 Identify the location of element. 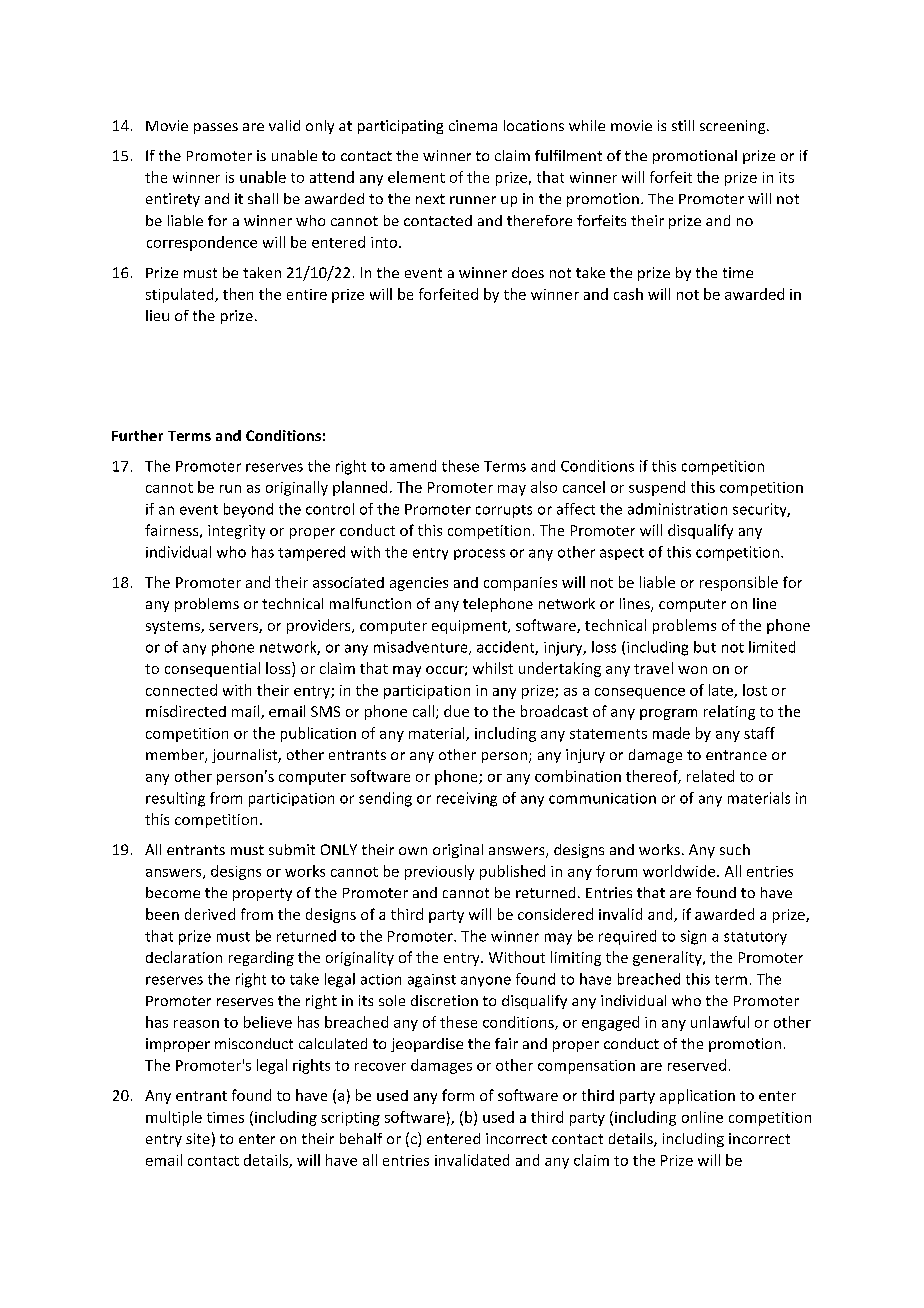
(416, 177).
